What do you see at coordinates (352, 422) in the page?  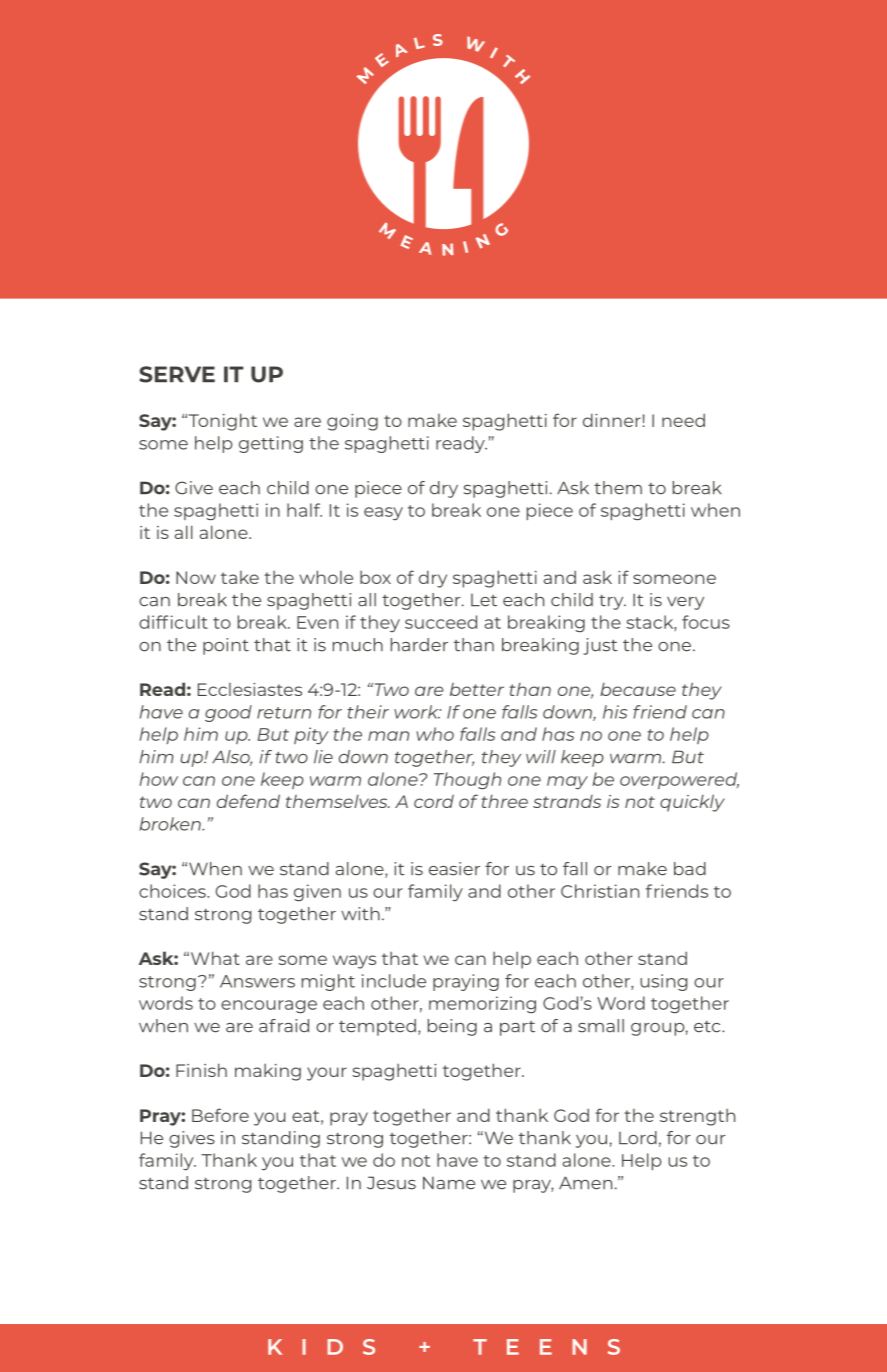 I see `going` at bounding box center [352, 422].
